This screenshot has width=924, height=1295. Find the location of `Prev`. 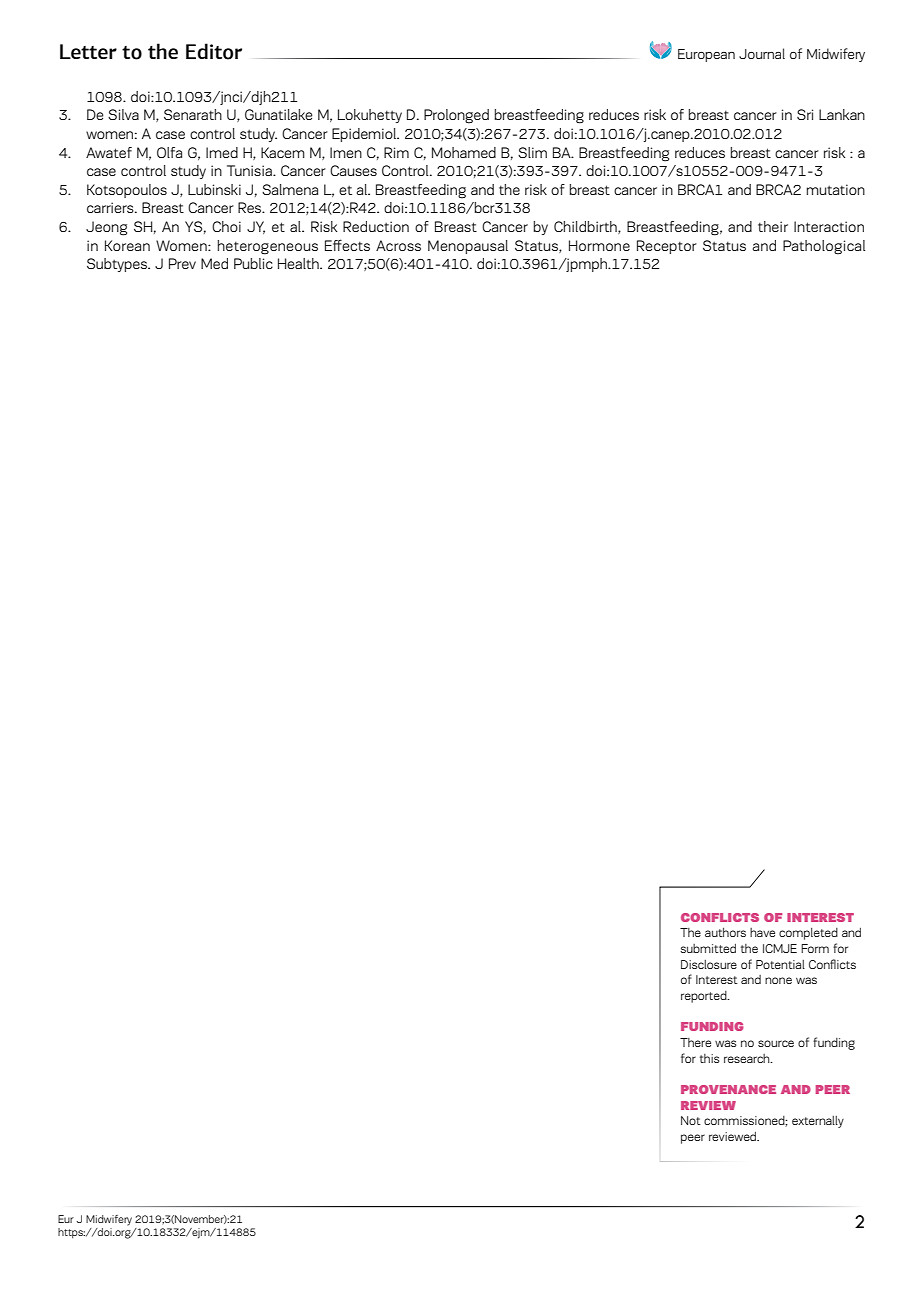

Prev is located at coordinates (182, 263).
